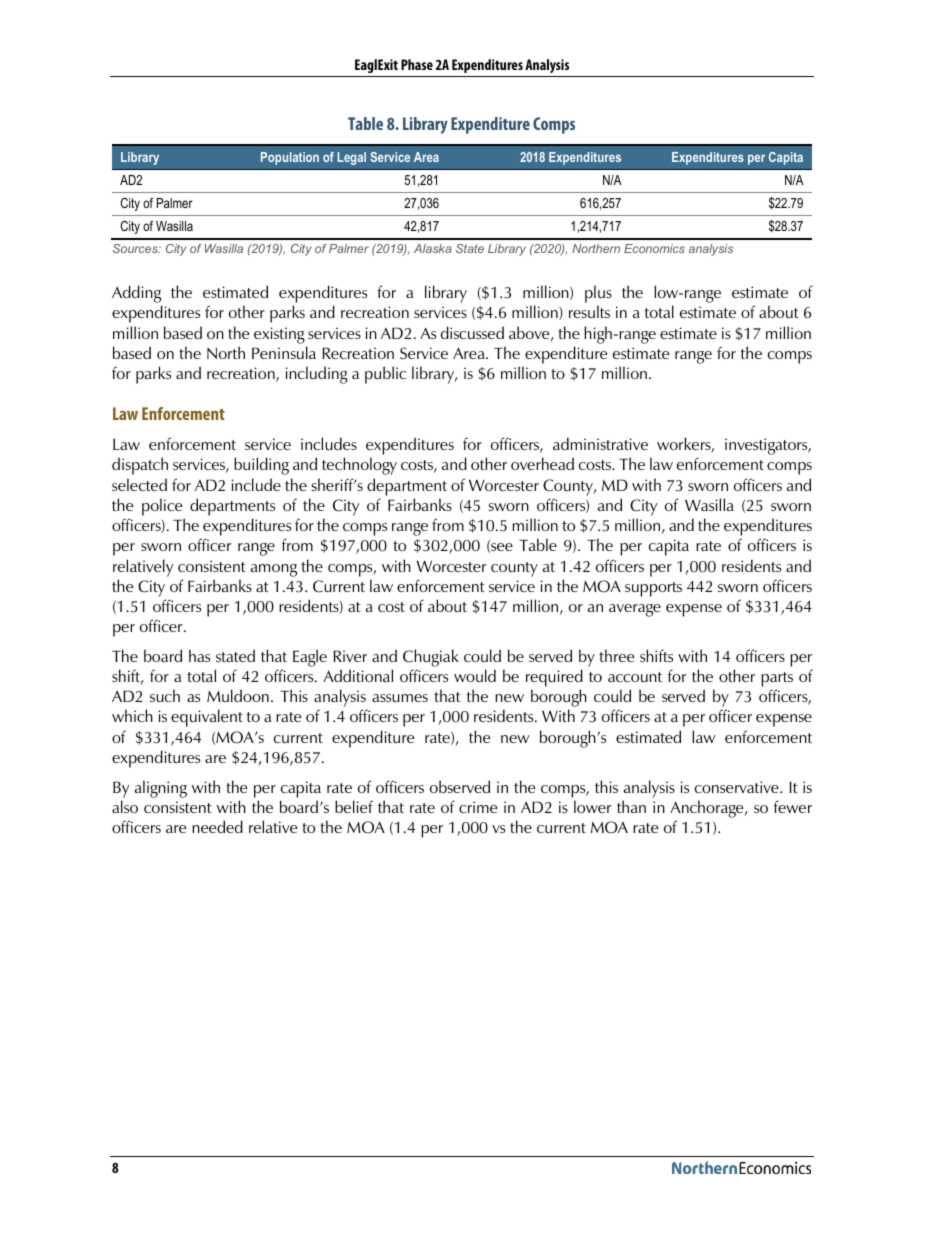 Image resolution: width=952 pixels, height=1233 pixels. What do you see at coordinates (653, 589) in the screenshot?
I see `supports` at bounding box center [653, 589].
